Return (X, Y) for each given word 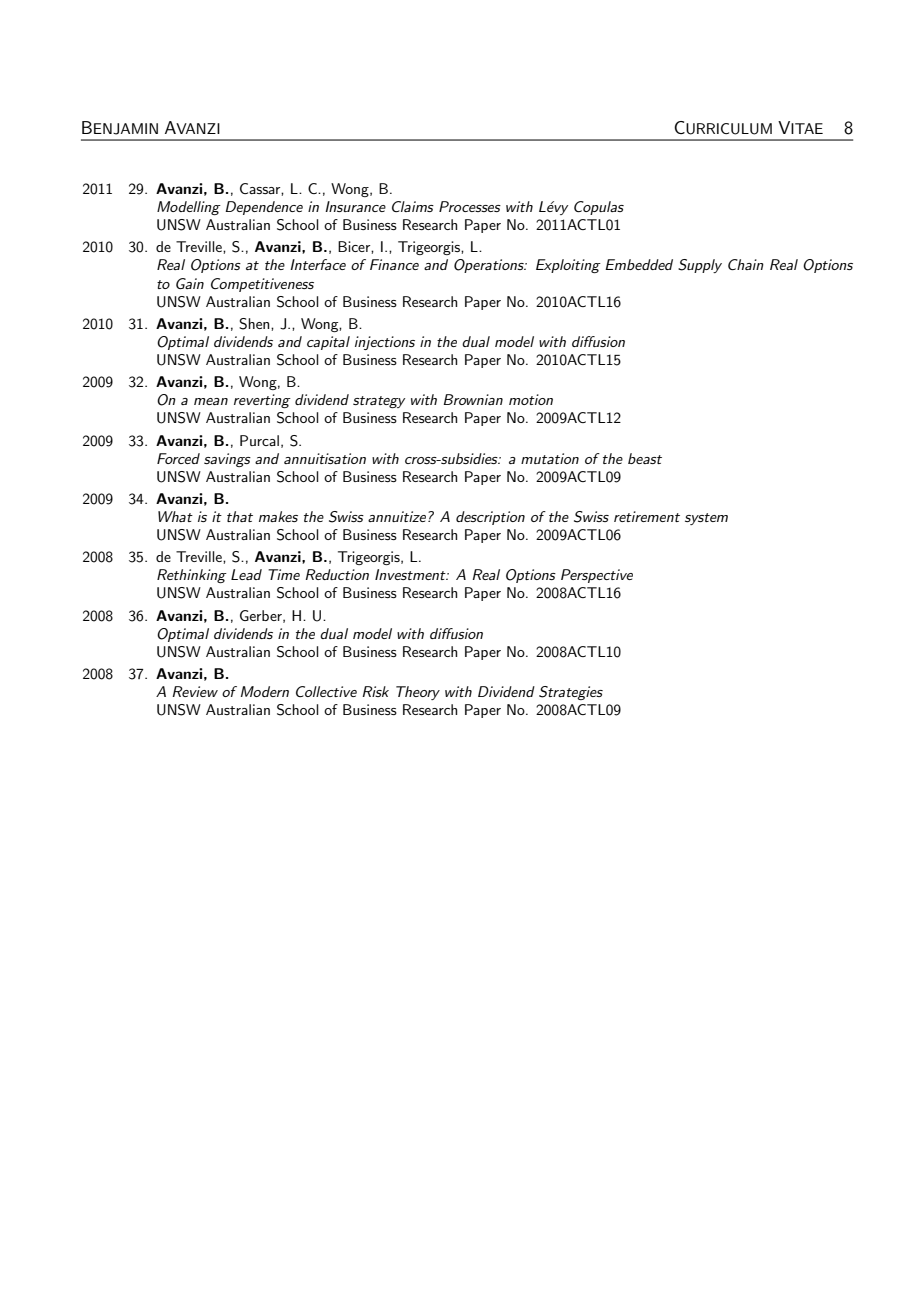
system (706, 519)
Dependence (264, 208)
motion (531, 399)
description (490, 518)
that (240, 516)
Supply (700, 266)
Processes (470, 206)
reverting (262, 401)
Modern (265, 691)
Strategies (571, 693)
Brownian (473, 399)
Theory (418, 693)
